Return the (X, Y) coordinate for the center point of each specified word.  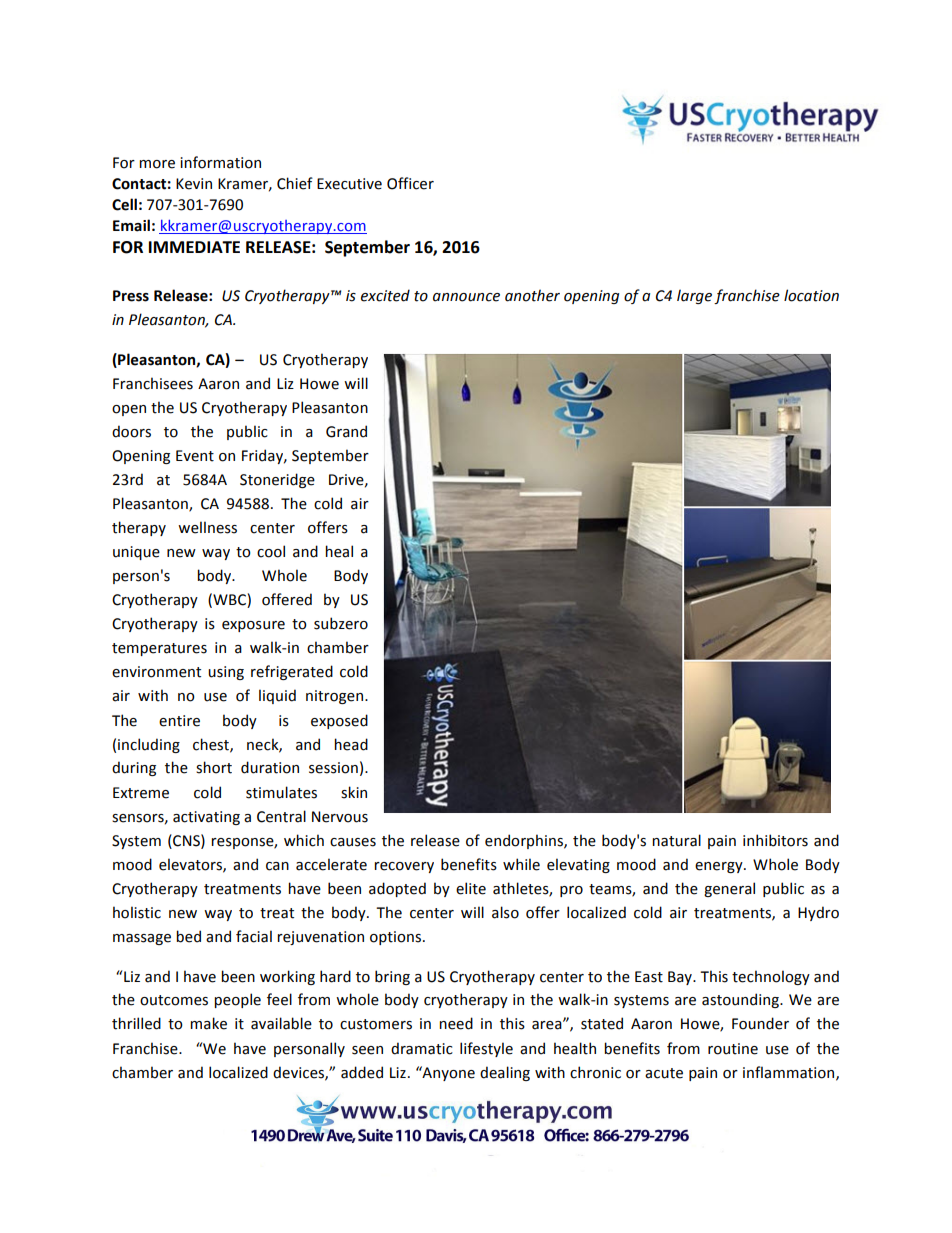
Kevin (194, 184)
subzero (341, 623)
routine (733, 1049)
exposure (253, 626)
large (694, 296)
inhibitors (775, 840)
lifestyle (486, 1049)
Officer (410, 183)
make (208, 1023)
